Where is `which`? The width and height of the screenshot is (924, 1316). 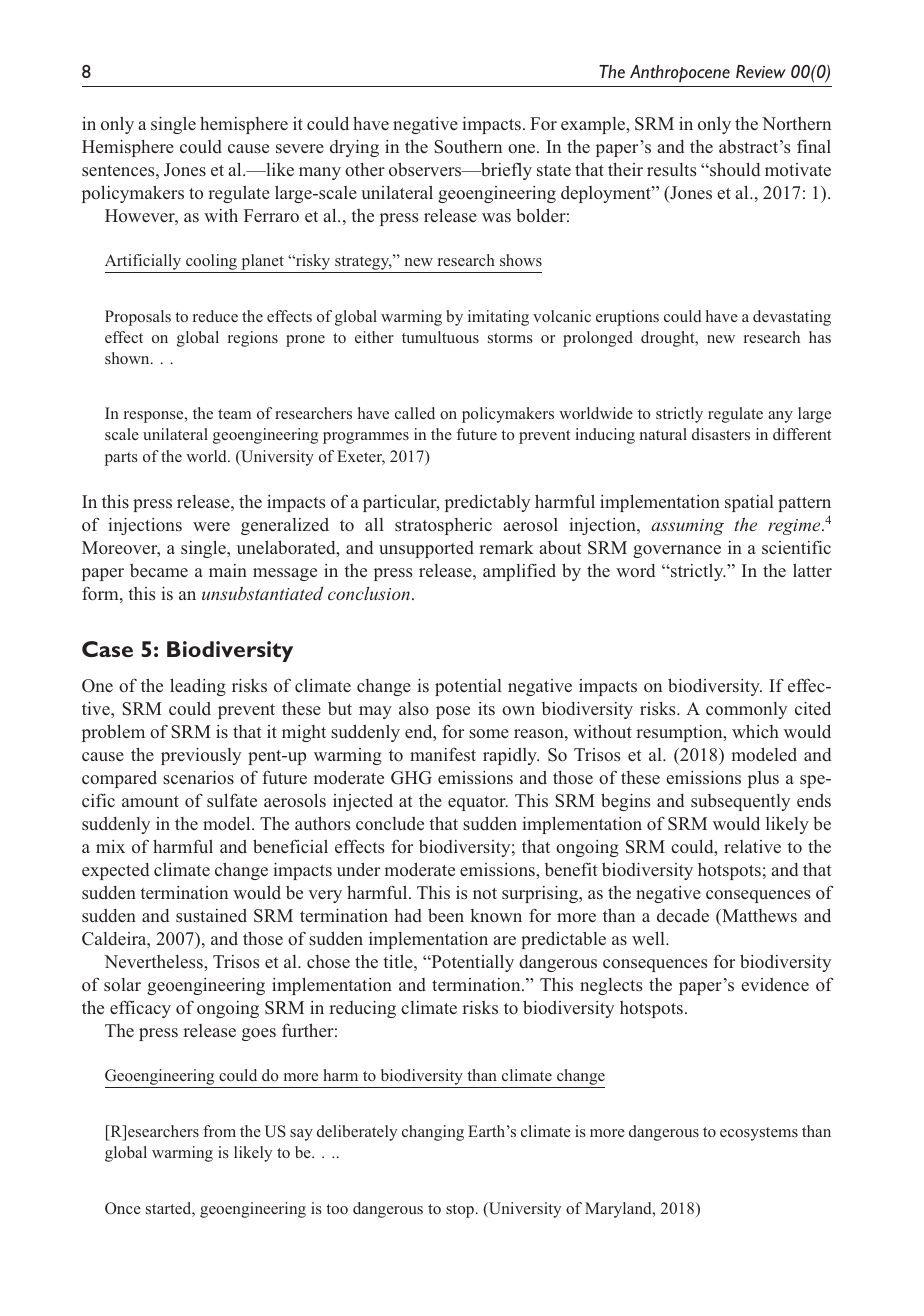
which is located at coordinates (755, 731).
